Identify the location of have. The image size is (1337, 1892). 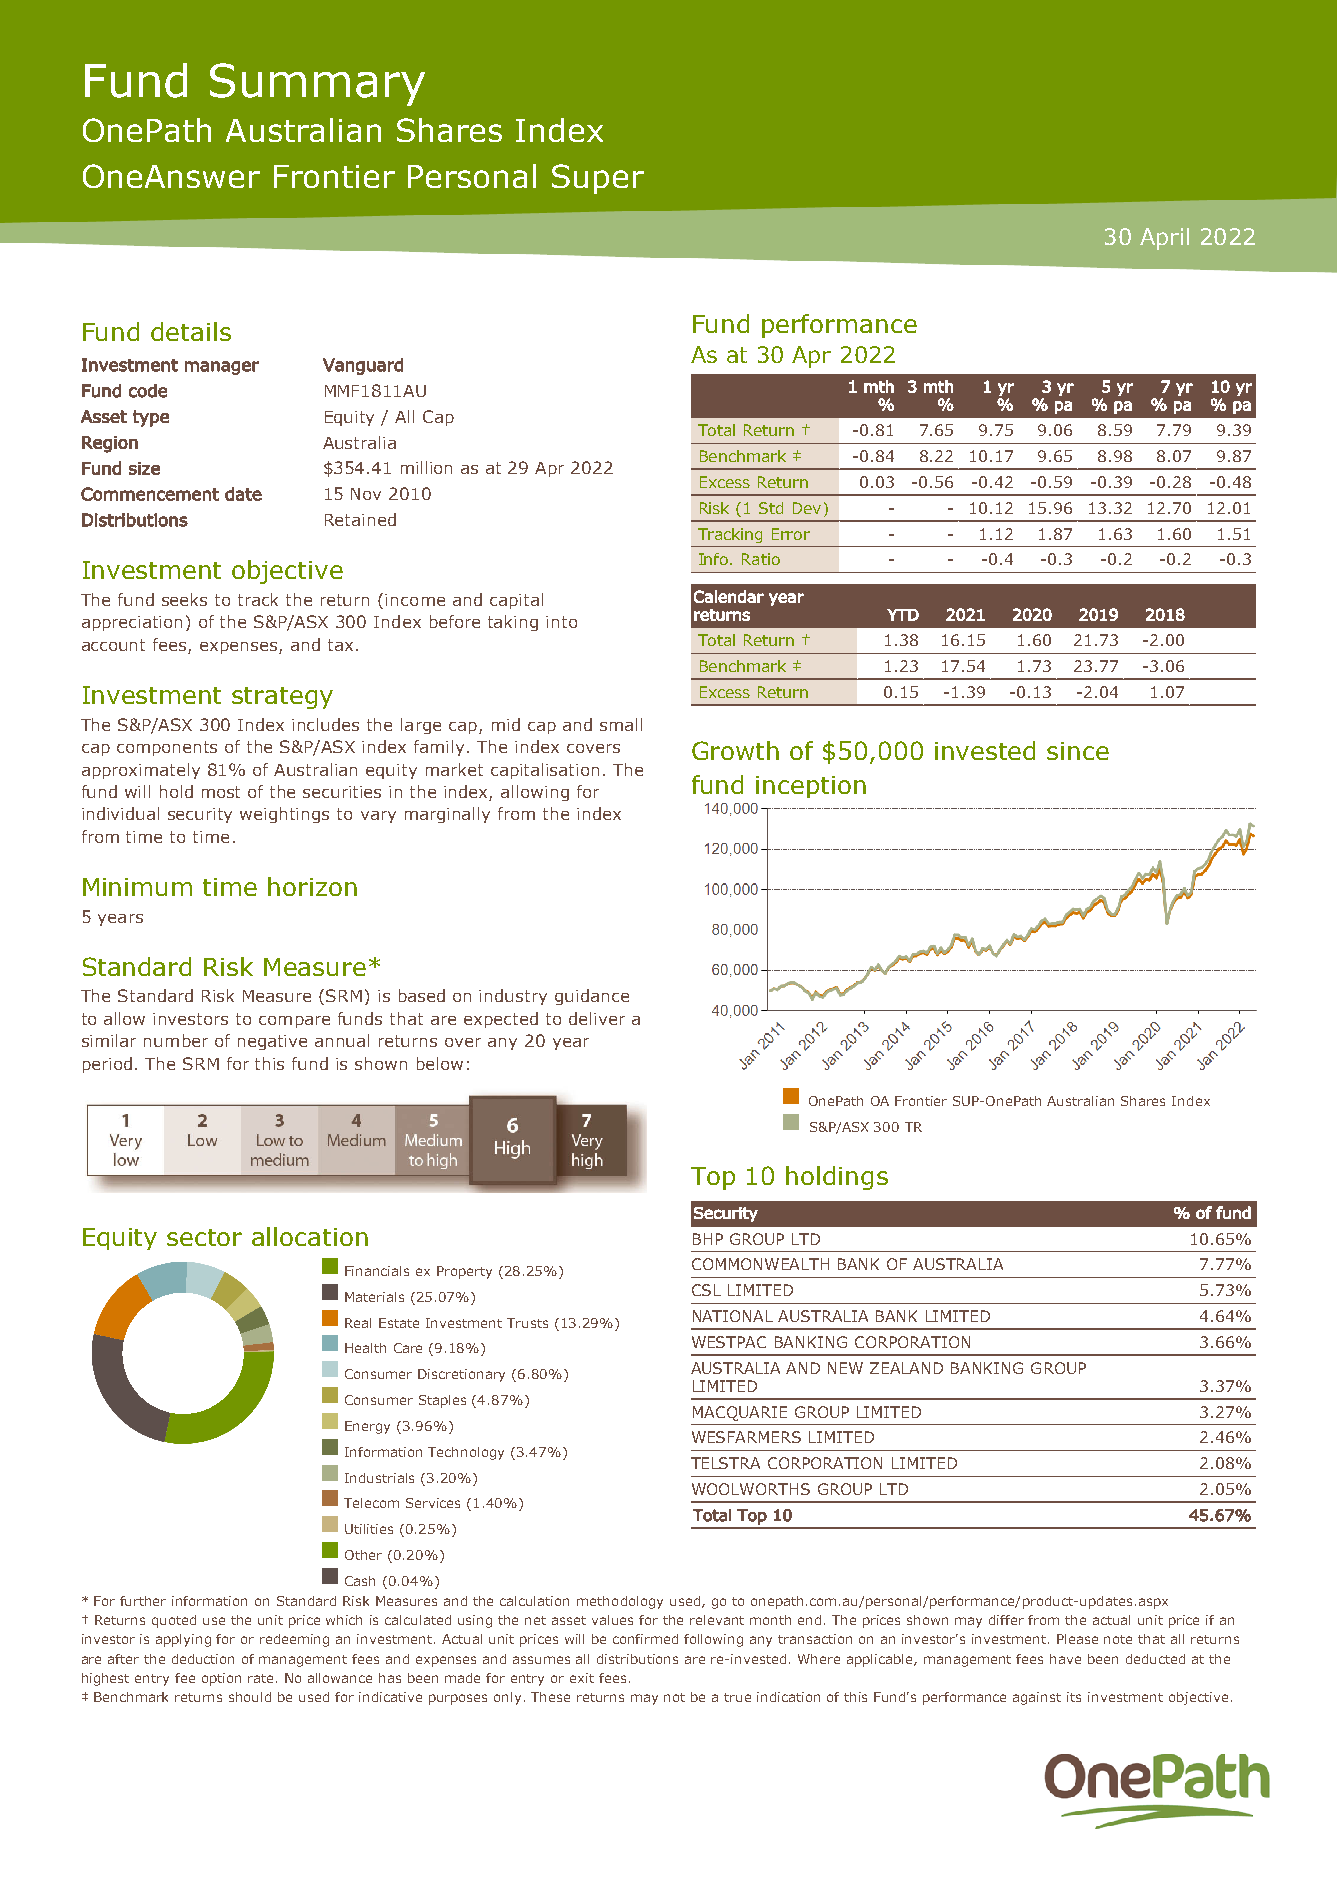
(1065, 1659).
